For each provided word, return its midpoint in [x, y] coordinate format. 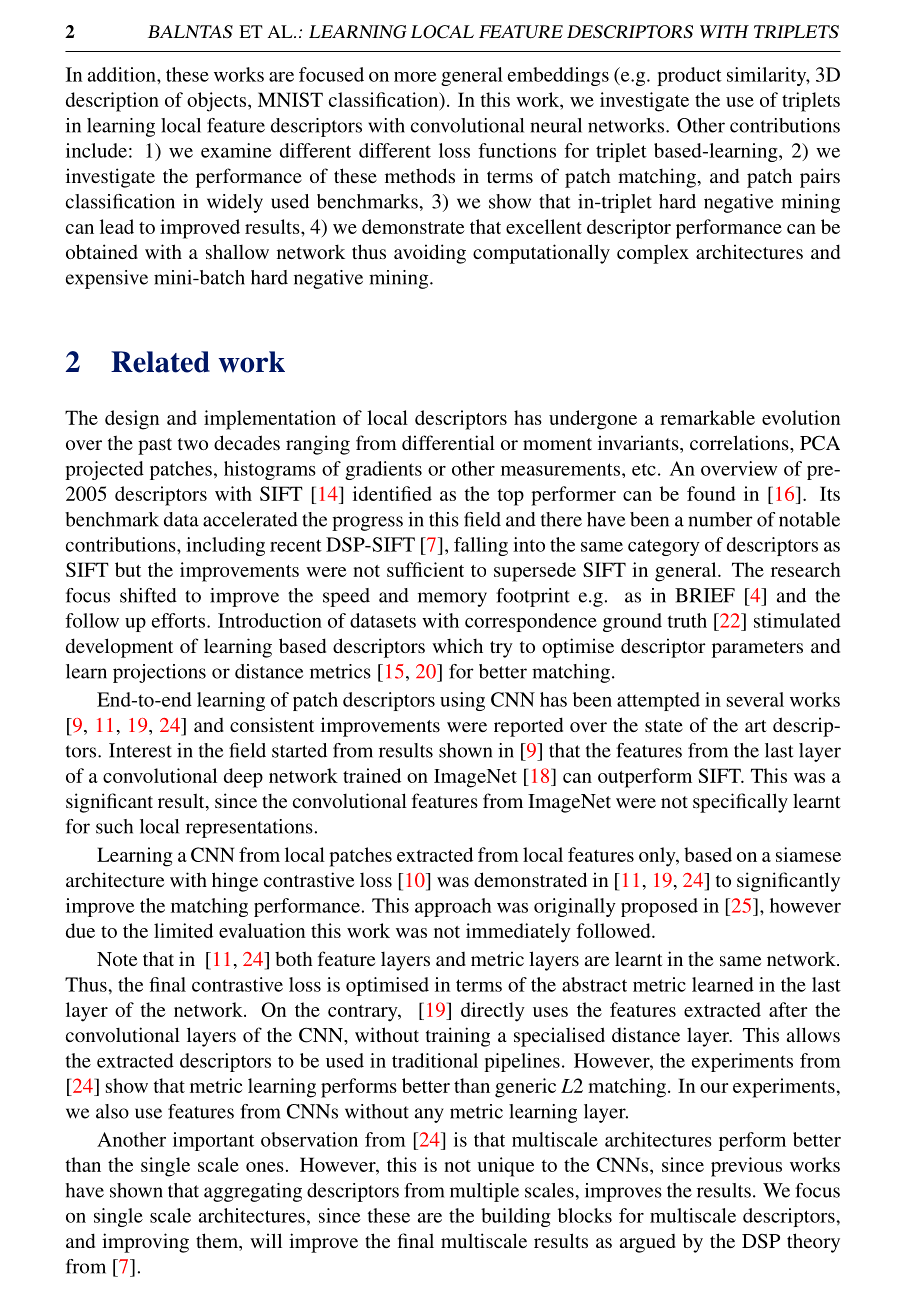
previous [746, 1167]
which [457, 645]
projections [159, 673]
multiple [484, 1192]
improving [145, 1243]
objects [218, 102]
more [415, 77]
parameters [757, 649]
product [689, 76]
